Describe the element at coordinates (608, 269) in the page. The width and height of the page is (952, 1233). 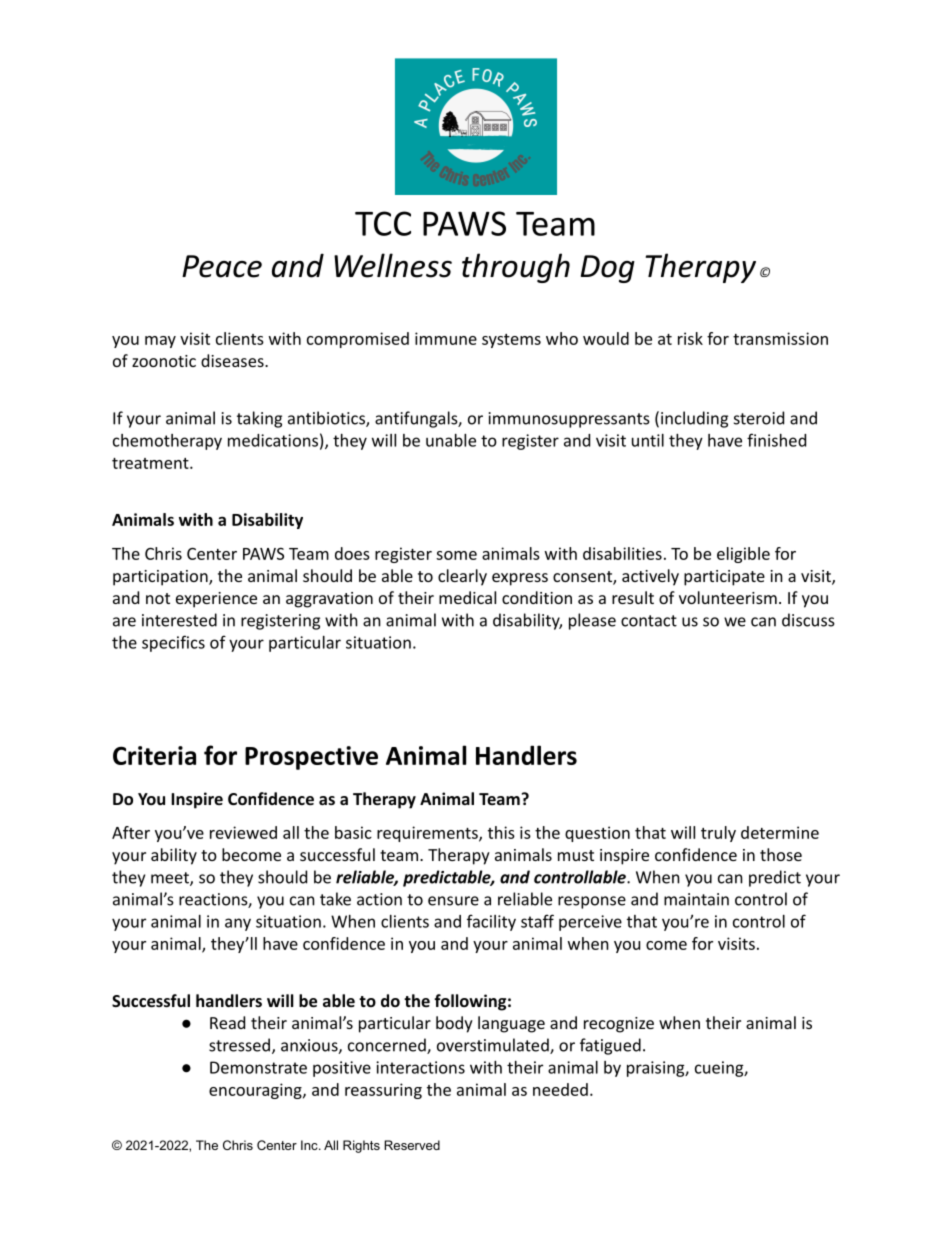
I see `Dog` at that location.
